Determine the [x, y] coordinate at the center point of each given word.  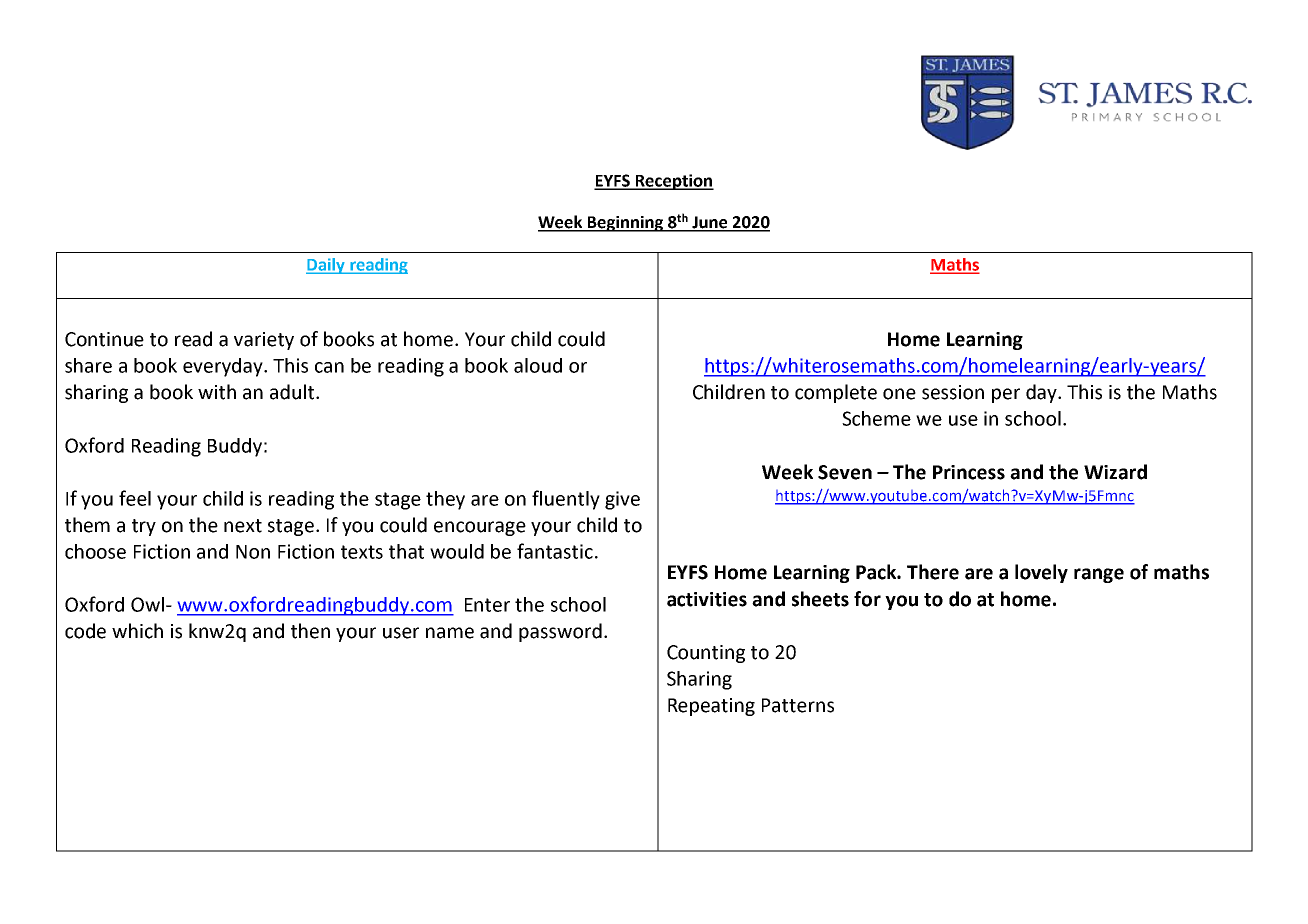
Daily [326, 266]
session [953, 392]
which [137, 631]
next [243, 526]
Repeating [711, 707]
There [933, 572]
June [710, 223]
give [622, 500]
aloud [538, 365]
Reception [674, 182]
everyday [224, 367]
